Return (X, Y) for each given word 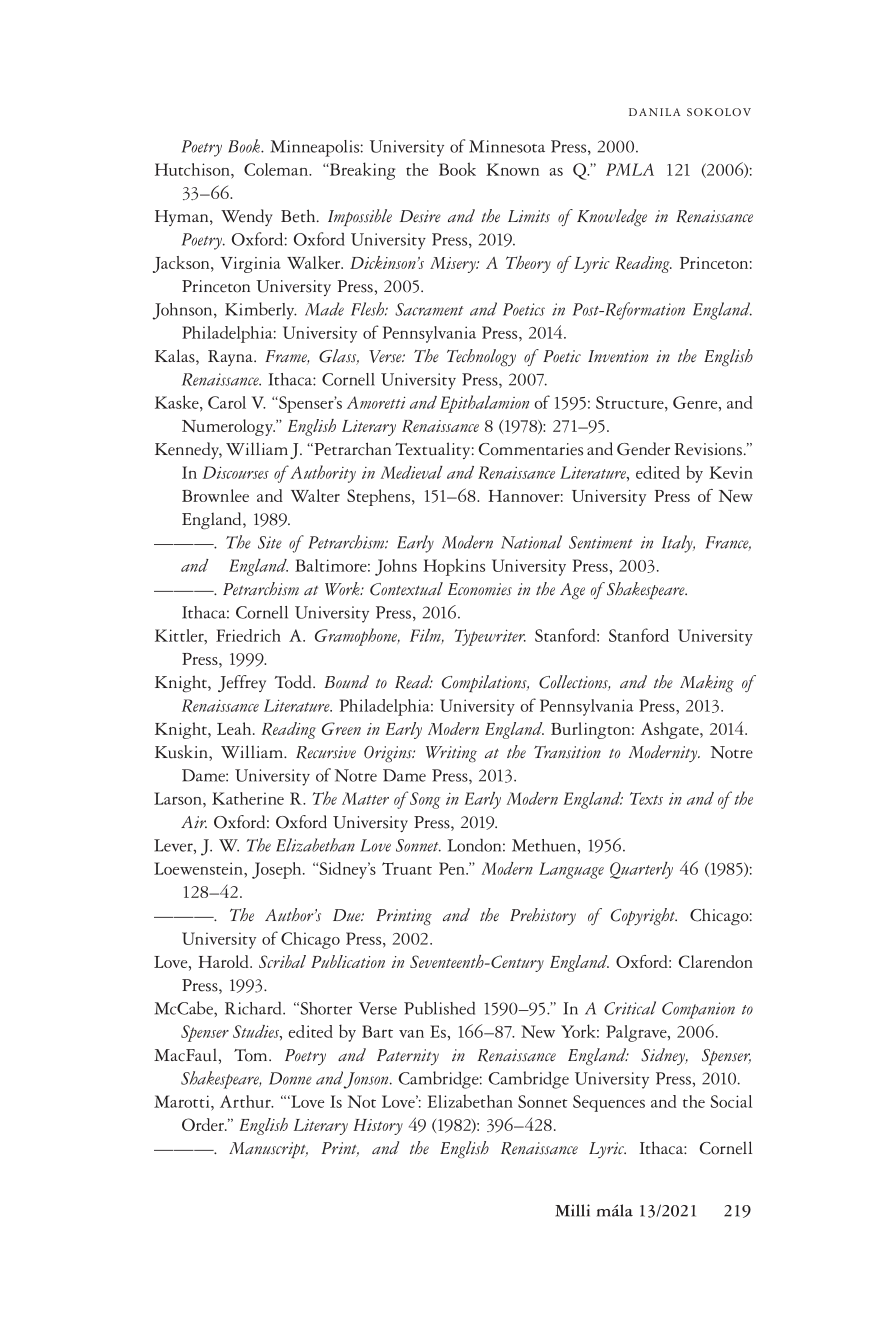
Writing (451, 754)
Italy (678, 544)
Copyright (644, 917)
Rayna (231, 358)
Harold (224, 961)
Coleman (277, 169)
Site (270, 542)
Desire (420, 216)
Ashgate (671, 730)
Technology (481, 357)
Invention (618, 356)
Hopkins (454, 567)
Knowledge (612, 218)
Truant (407, 868)
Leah (235, 728)
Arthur (246, 1101)
